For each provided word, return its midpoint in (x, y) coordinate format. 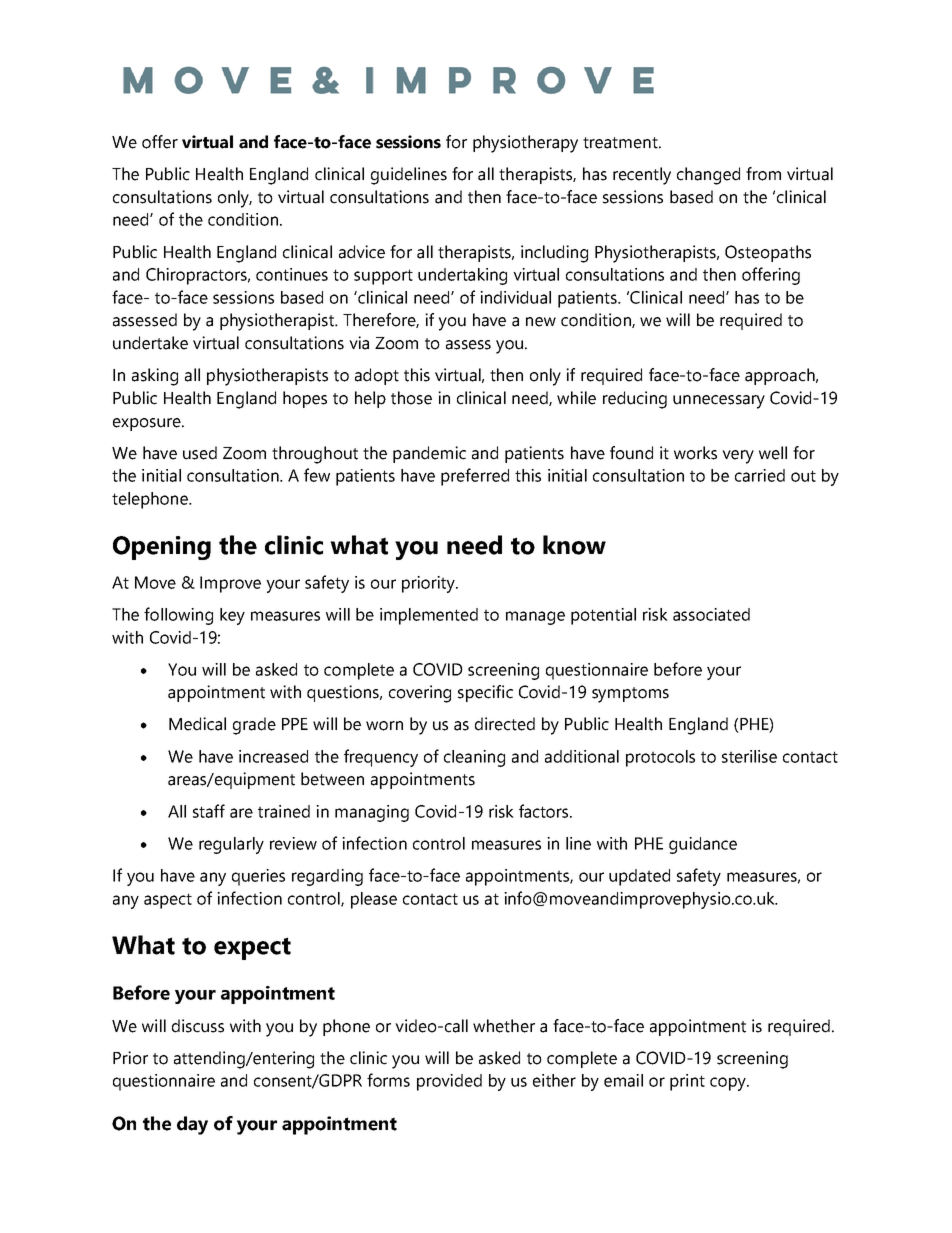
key (232, 616)
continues (292, 274)
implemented (429, 616)
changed (708, 176)
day (192, 1125)
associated (711, 614)
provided (449, 1082)
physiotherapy (525, 144)
